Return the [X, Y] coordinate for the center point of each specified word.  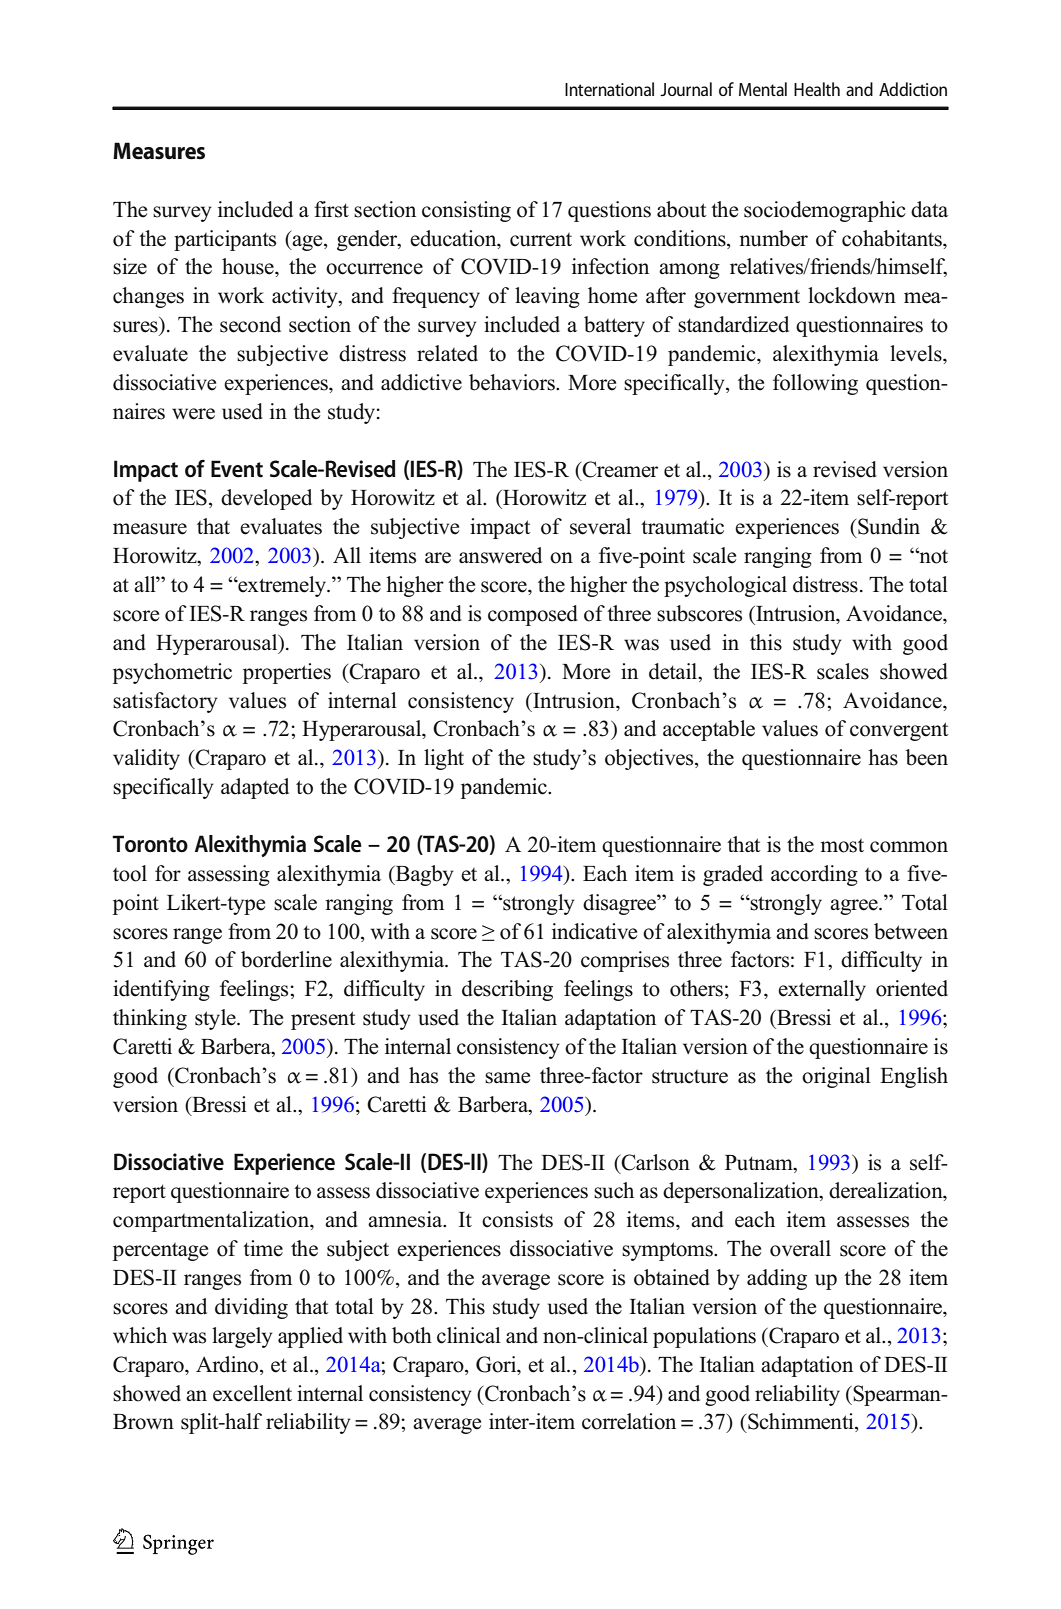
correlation [629, 1421]
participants [225, 240]
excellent [252, 1393]
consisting [466, 211]
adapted [255, 788]
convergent [899, 731]
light [444, 759]
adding [777, 1279]
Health [817, 89]
